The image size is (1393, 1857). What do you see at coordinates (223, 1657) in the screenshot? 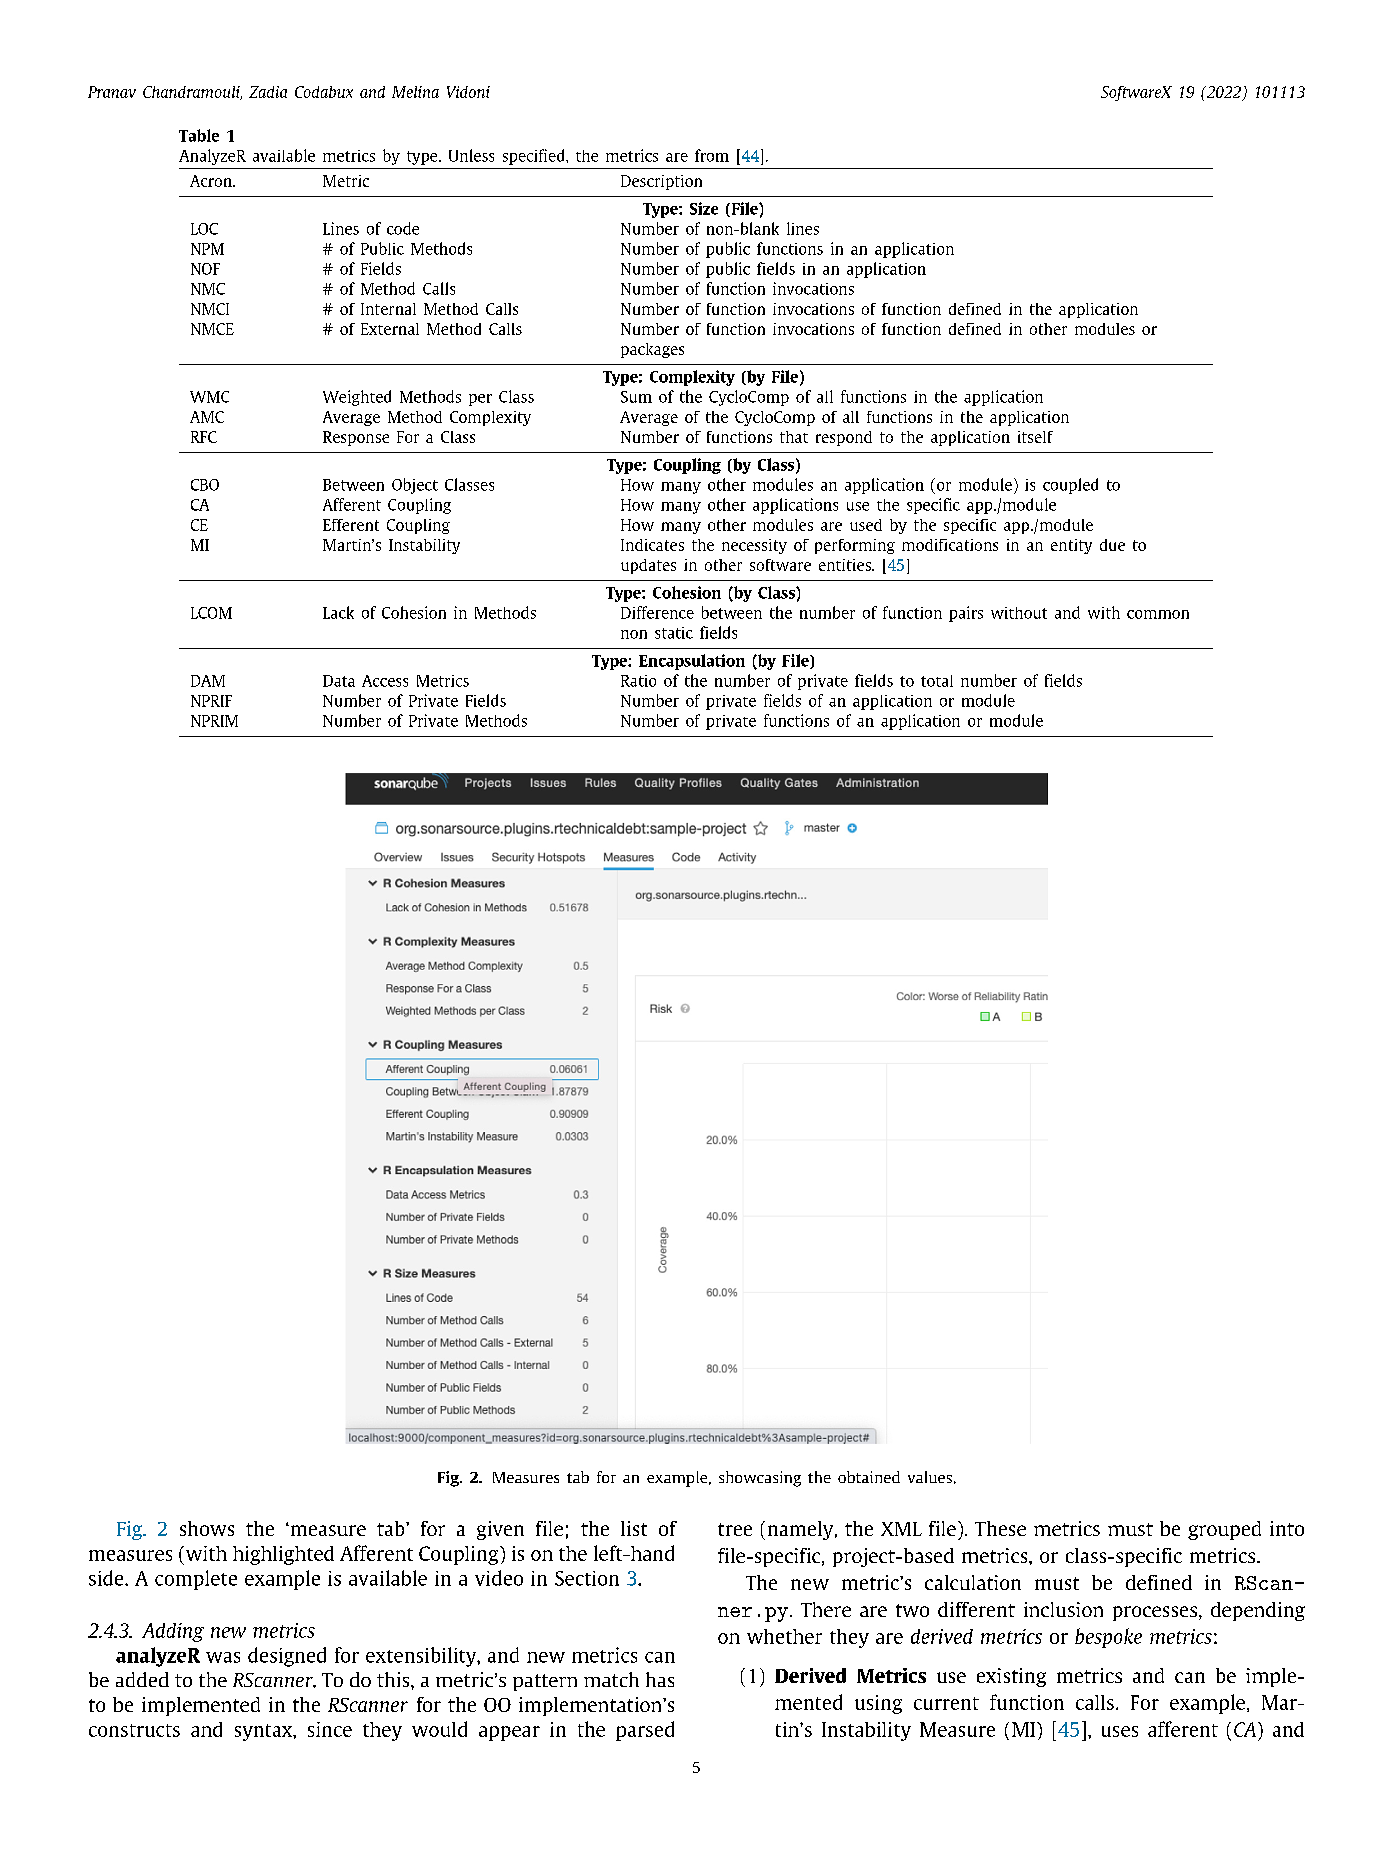
I see `was` at bounding box center [223, 1657].
